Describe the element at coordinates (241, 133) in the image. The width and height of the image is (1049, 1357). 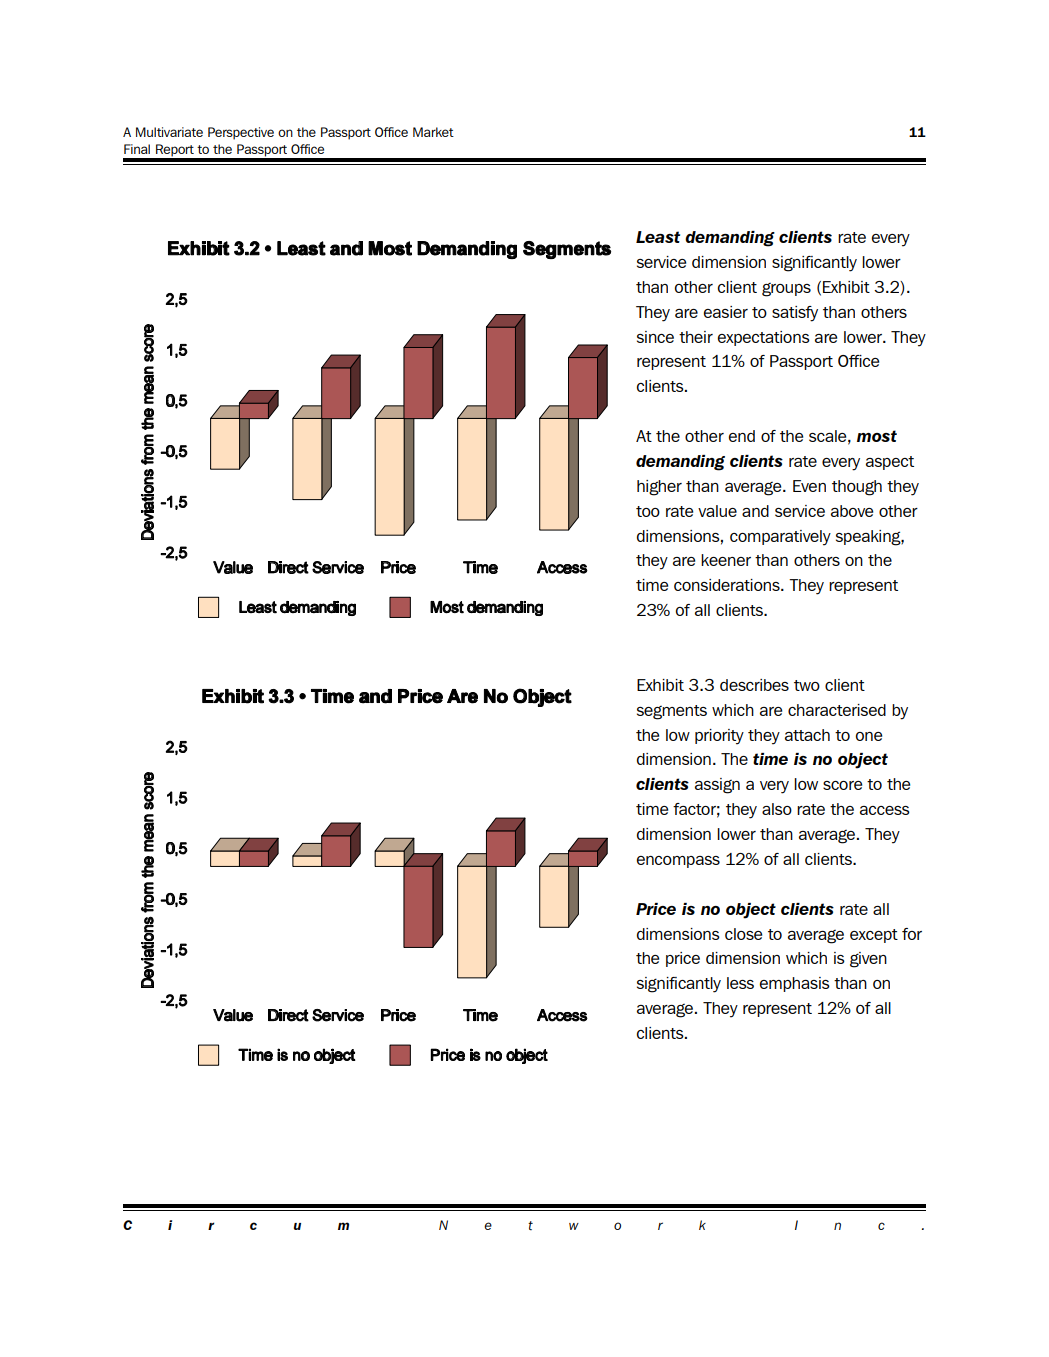
I see `Perspective` at that location.
